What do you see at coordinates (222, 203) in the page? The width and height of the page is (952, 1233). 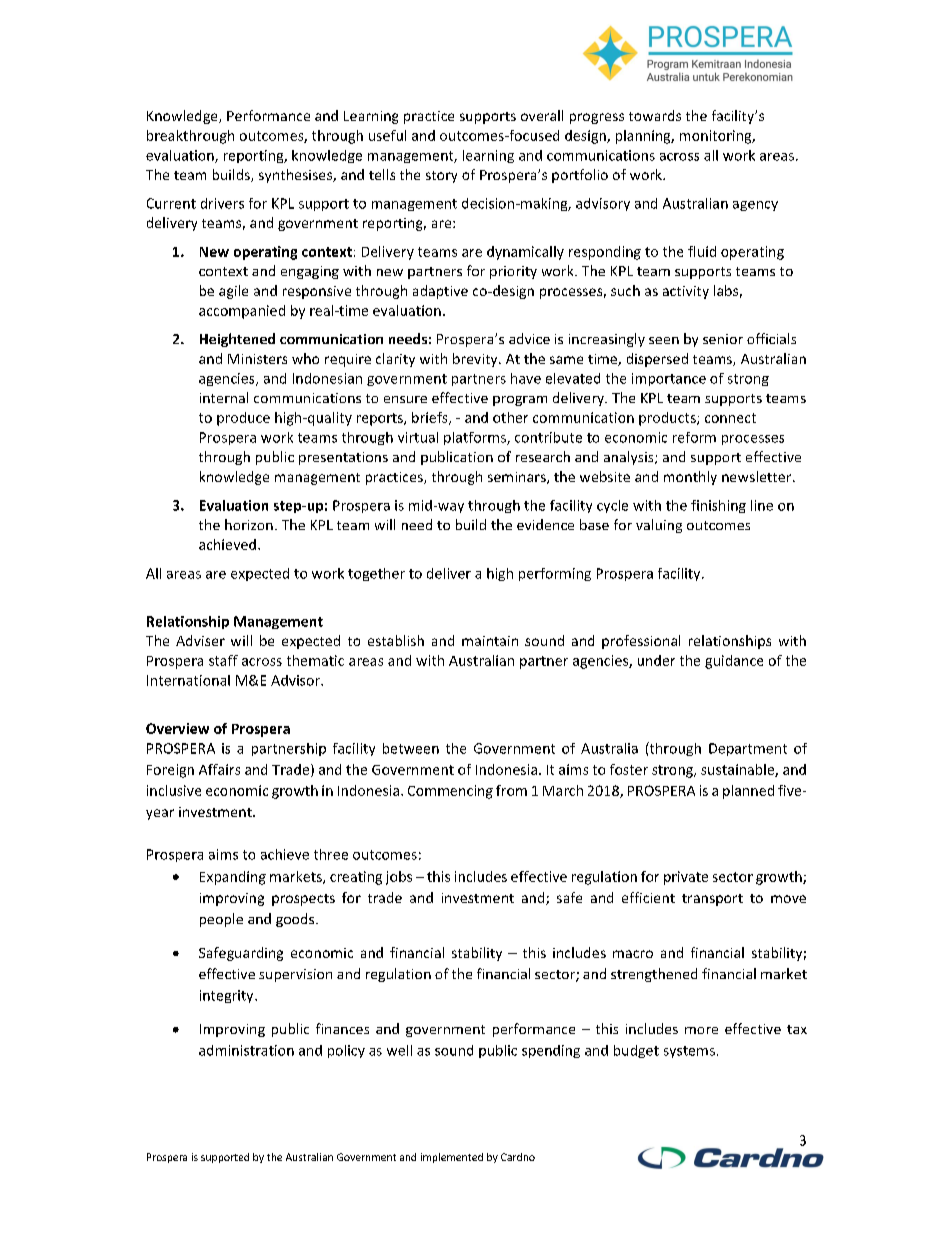 I see `drivers` at bounding box center [222, 203].
